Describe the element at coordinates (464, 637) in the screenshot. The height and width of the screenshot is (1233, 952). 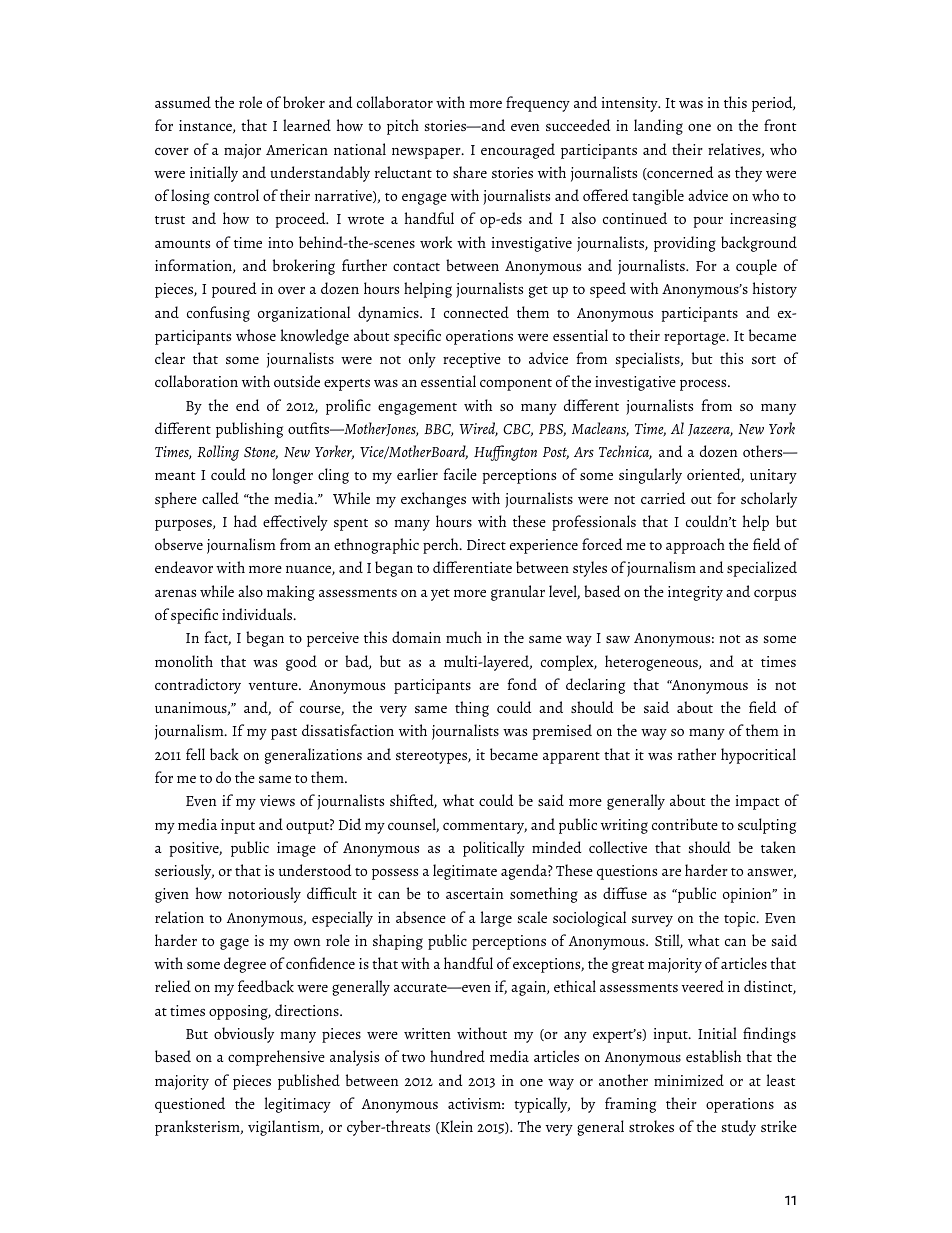
I see `much` at that location.
